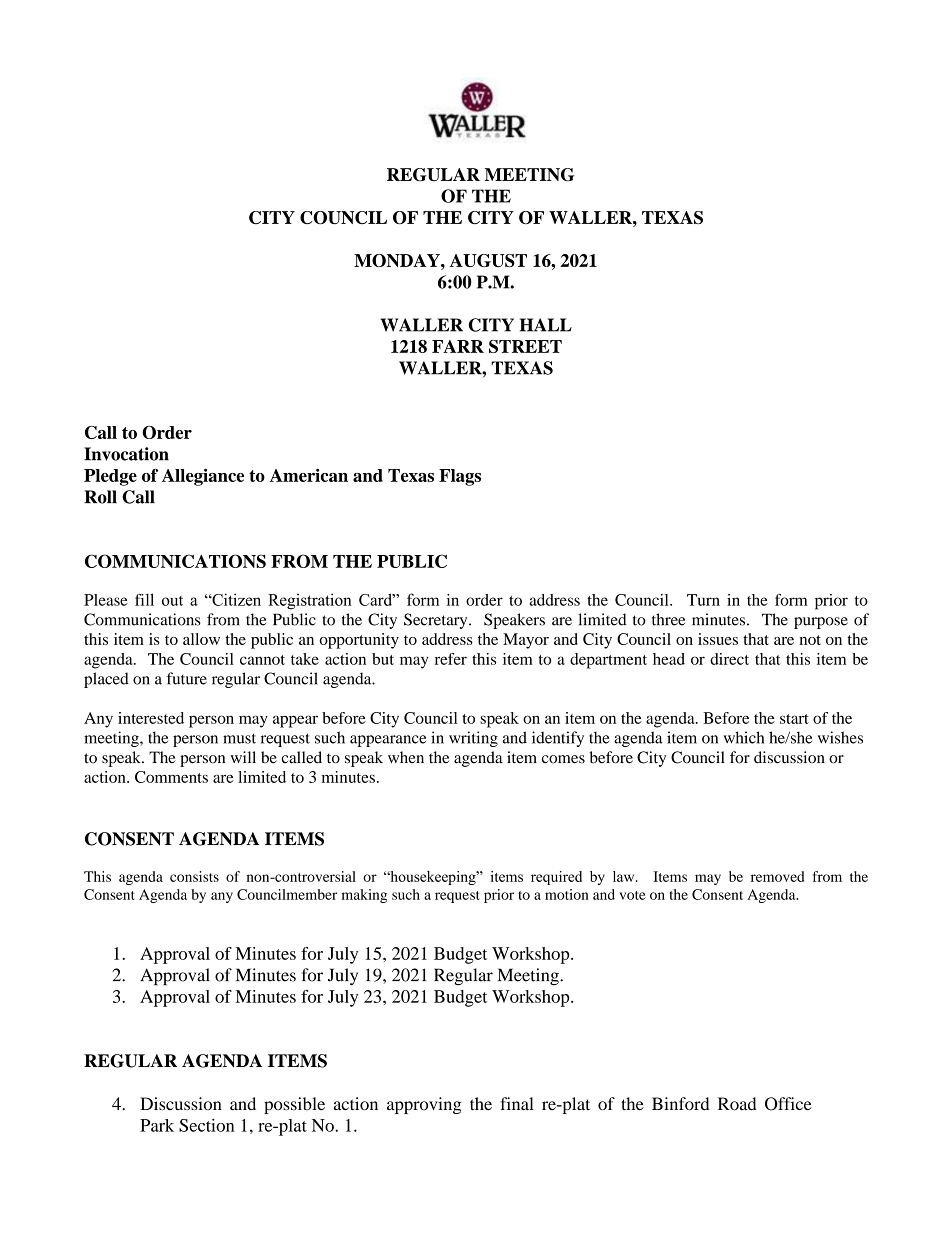 Image resolution: width=952 pixels, height=1233 pixels. Describe the element at coordinates (206, 1125) in the page. I see `Section` at that location.
